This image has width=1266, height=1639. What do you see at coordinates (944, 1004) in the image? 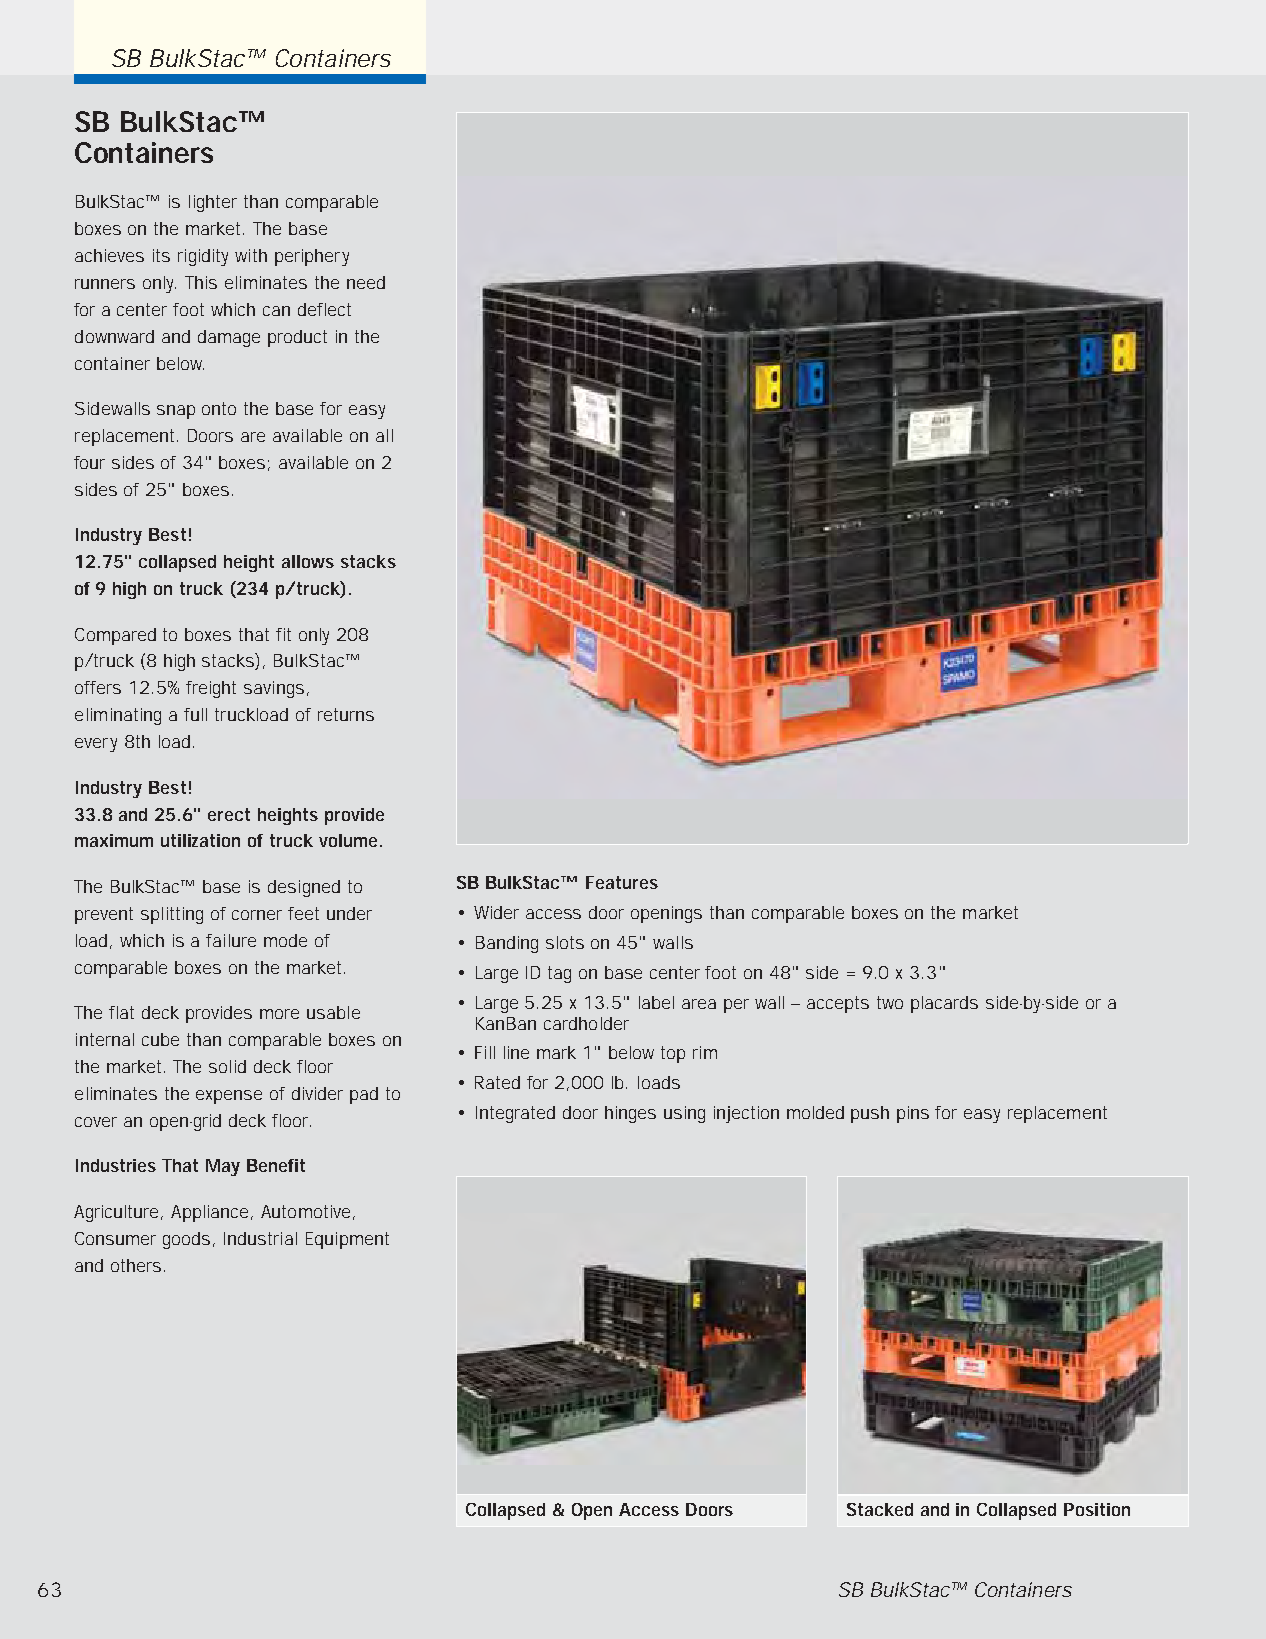
I see `placards` at bounding box center [944, 1004].
